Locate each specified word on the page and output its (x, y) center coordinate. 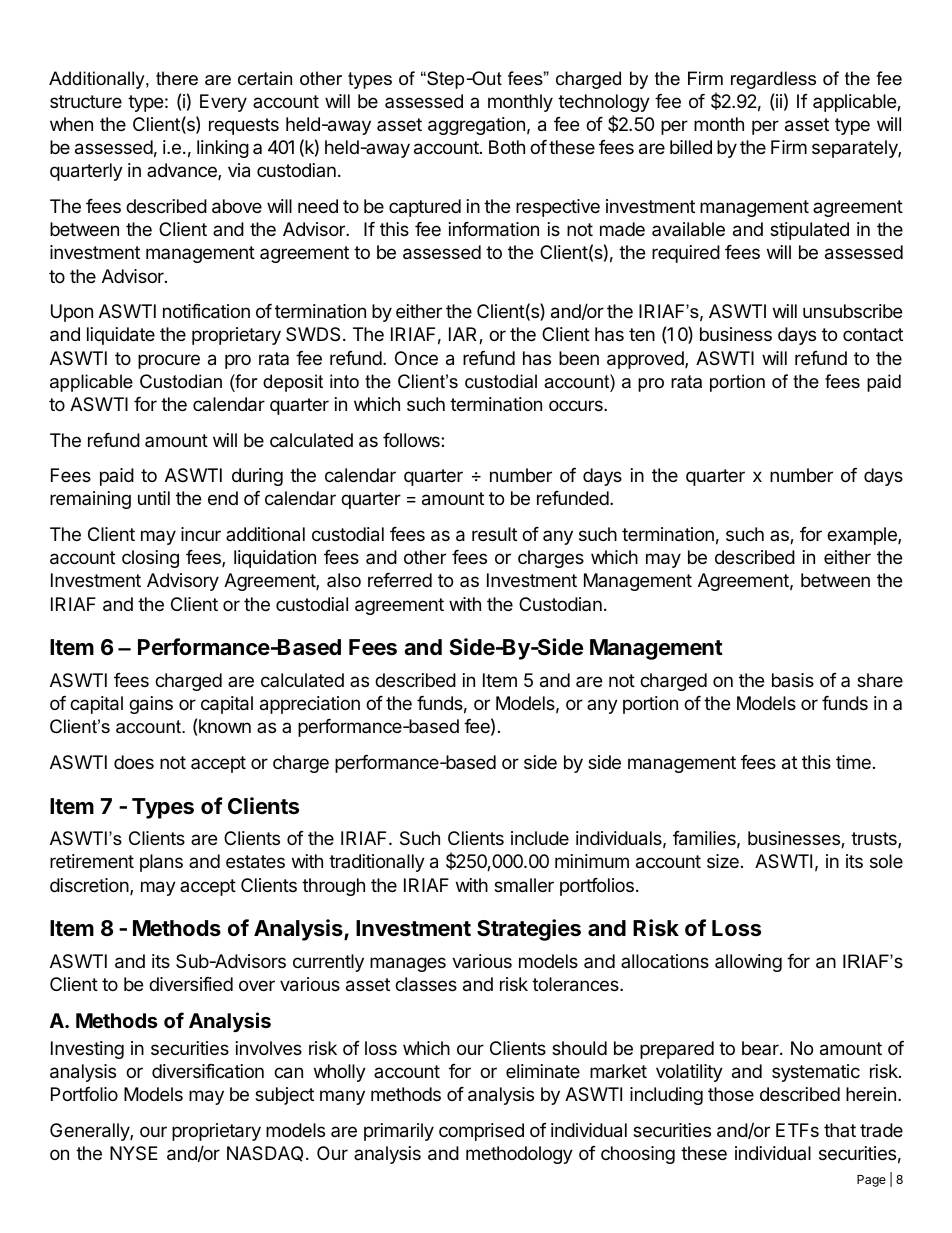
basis (793, 680)
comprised (481, 1132)
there (177, 78)
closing (150, 559)
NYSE (134, 1153)
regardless (773, 80)
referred (400, 580)
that (840, 1130)
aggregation (476, 126)
